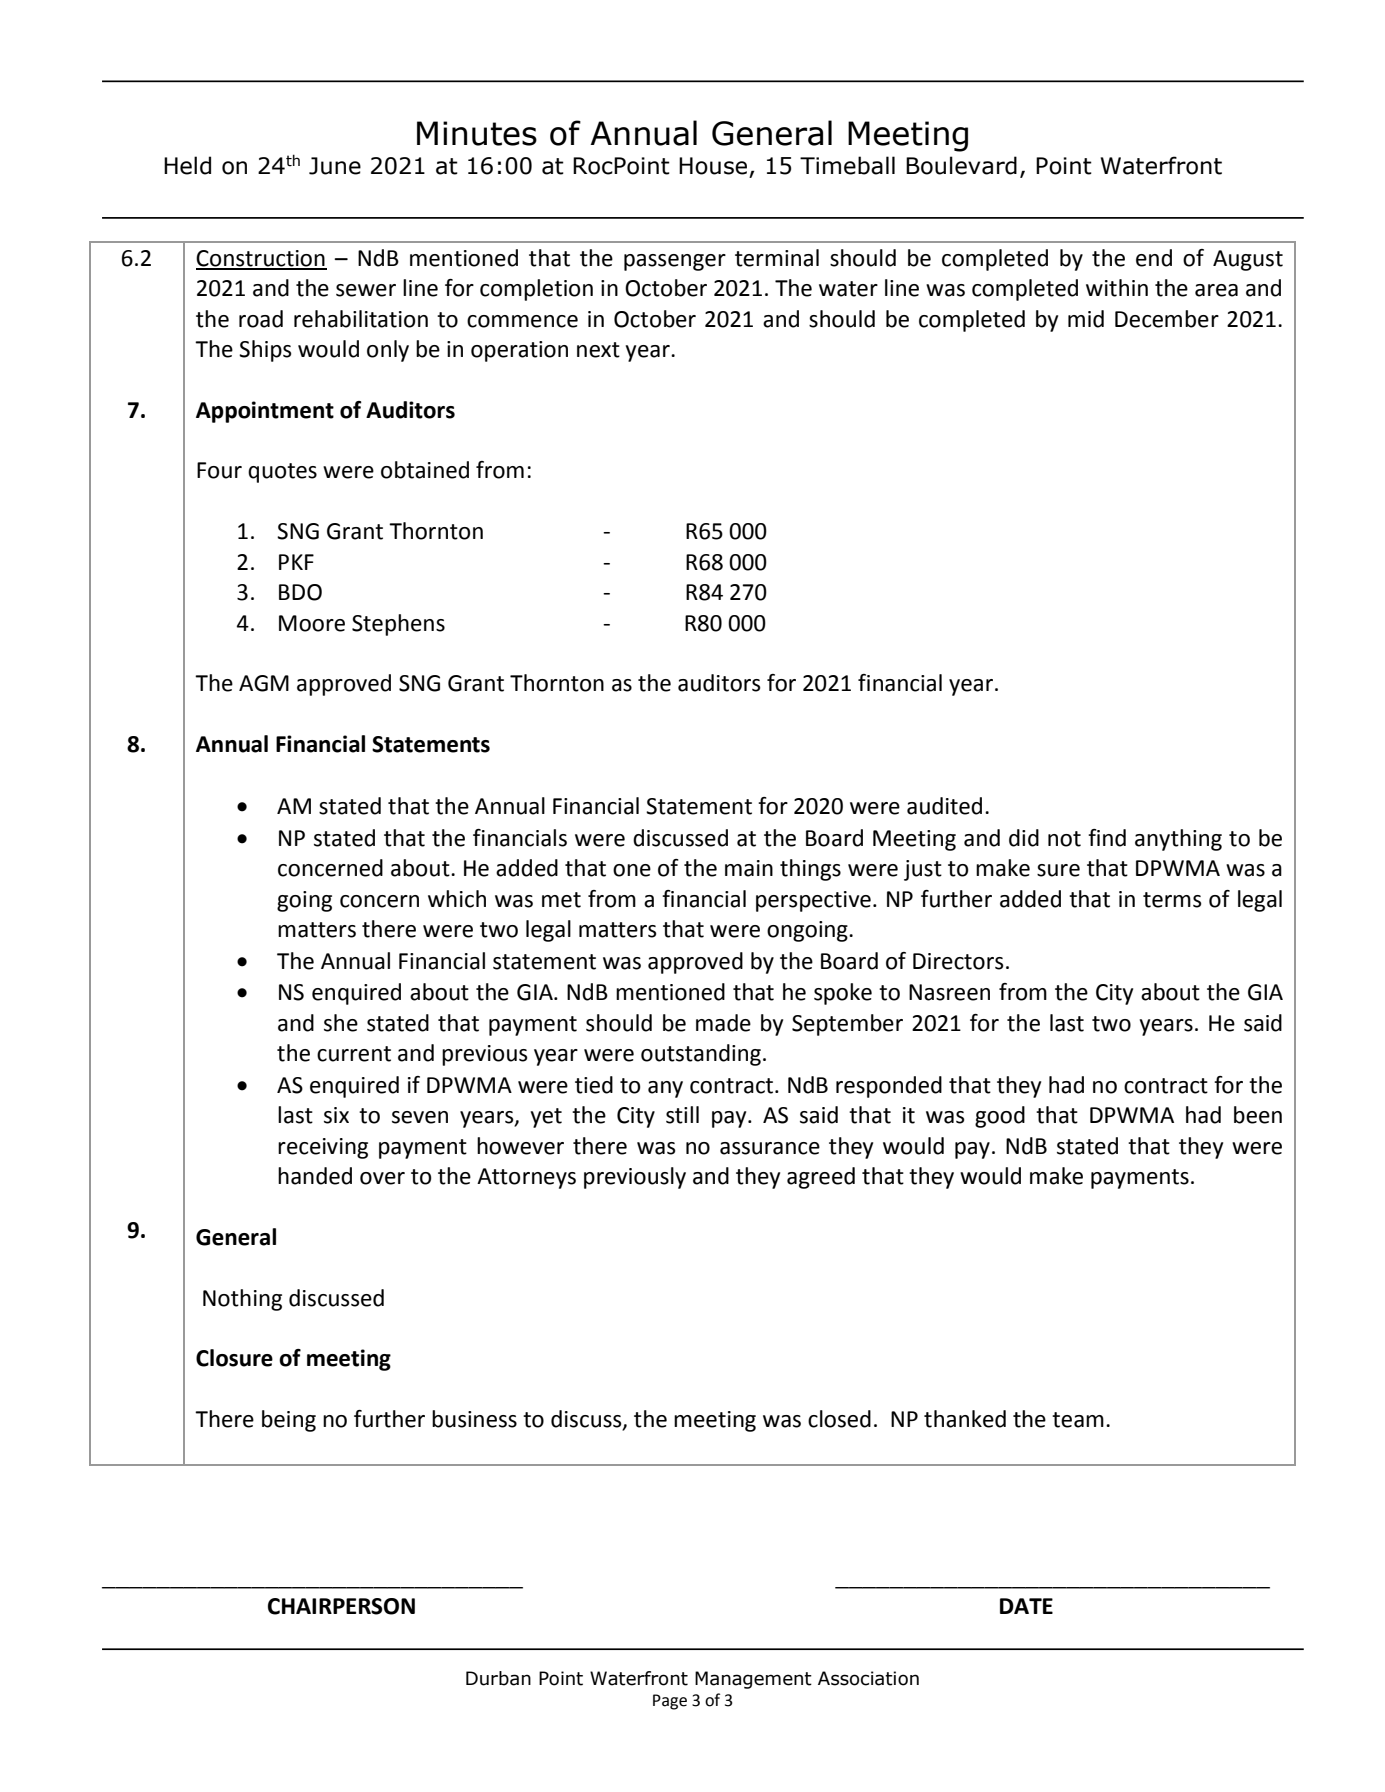  I want to click on been, so click(1258, 1115).
